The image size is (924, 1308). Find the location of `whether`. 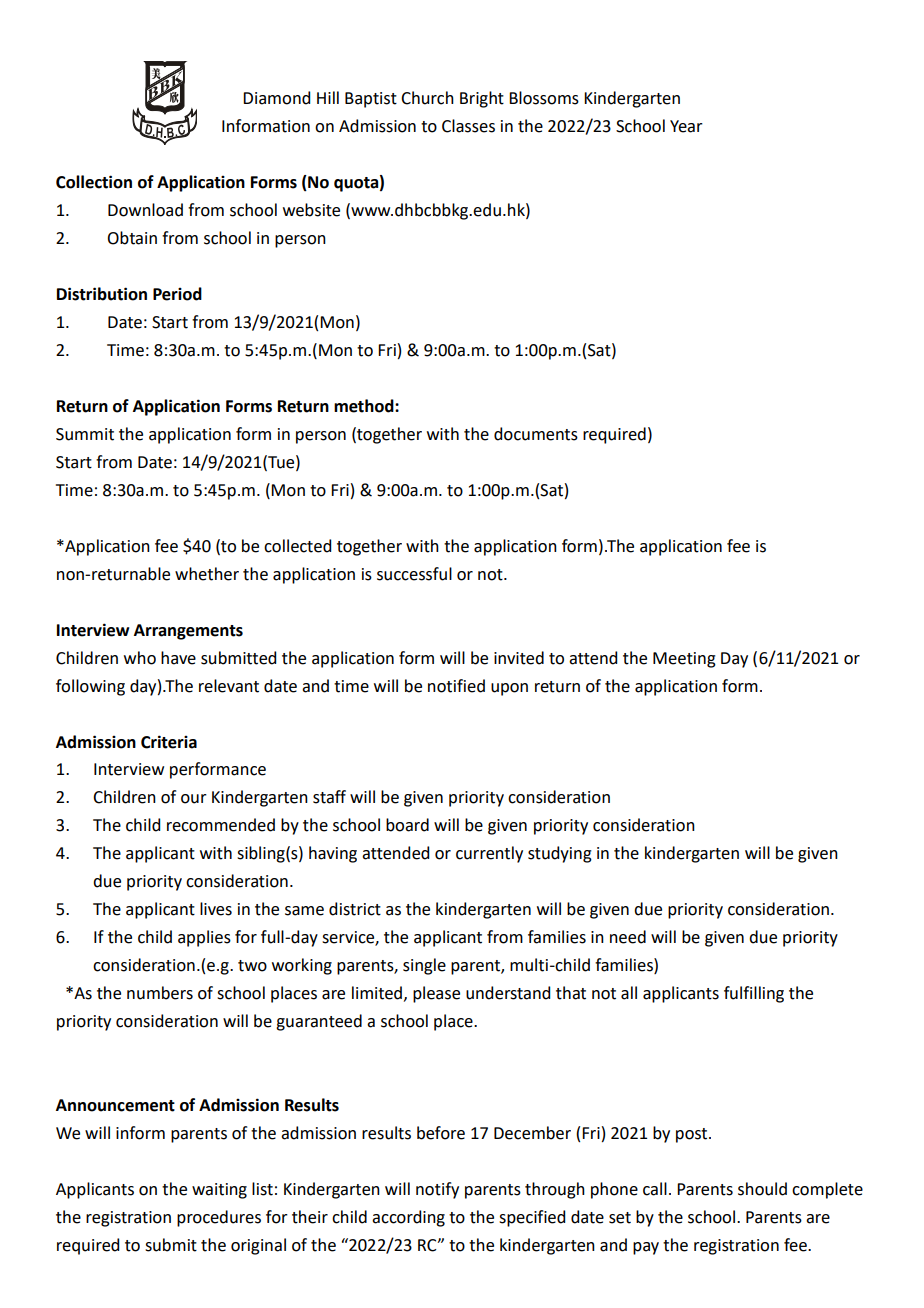

whether is located at coordinates (207, 574).
